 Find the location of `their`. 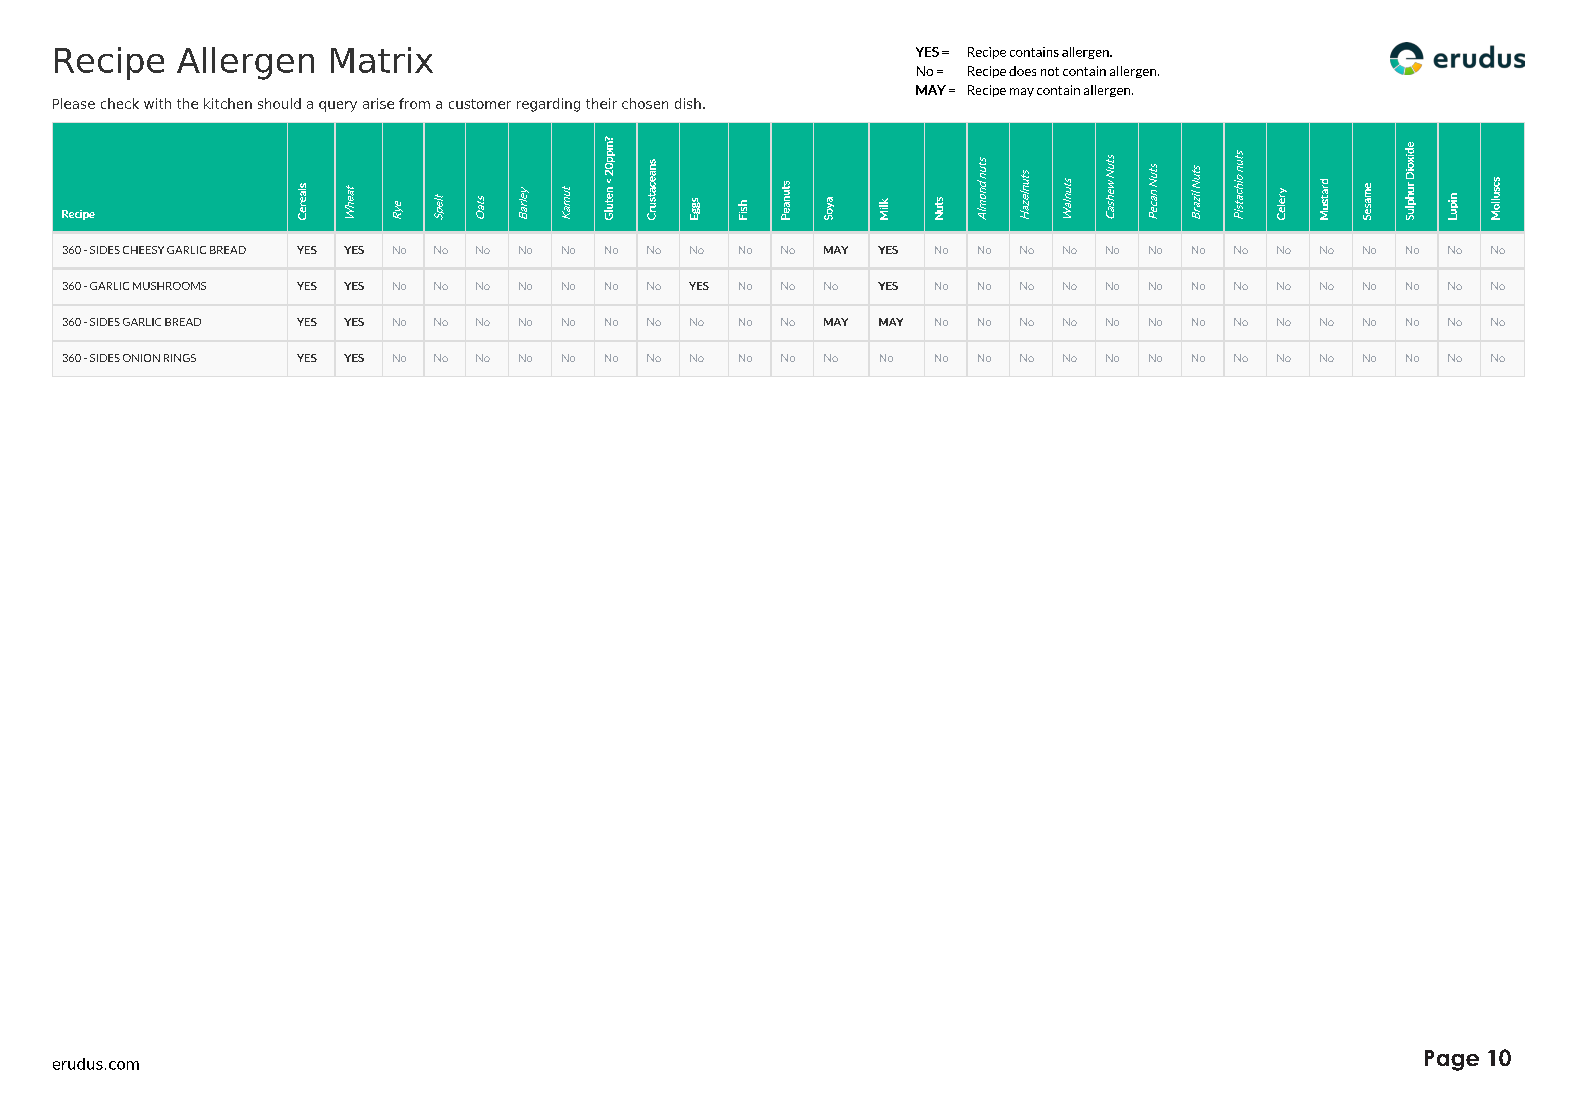

their is located at coordinates (601, 103).
